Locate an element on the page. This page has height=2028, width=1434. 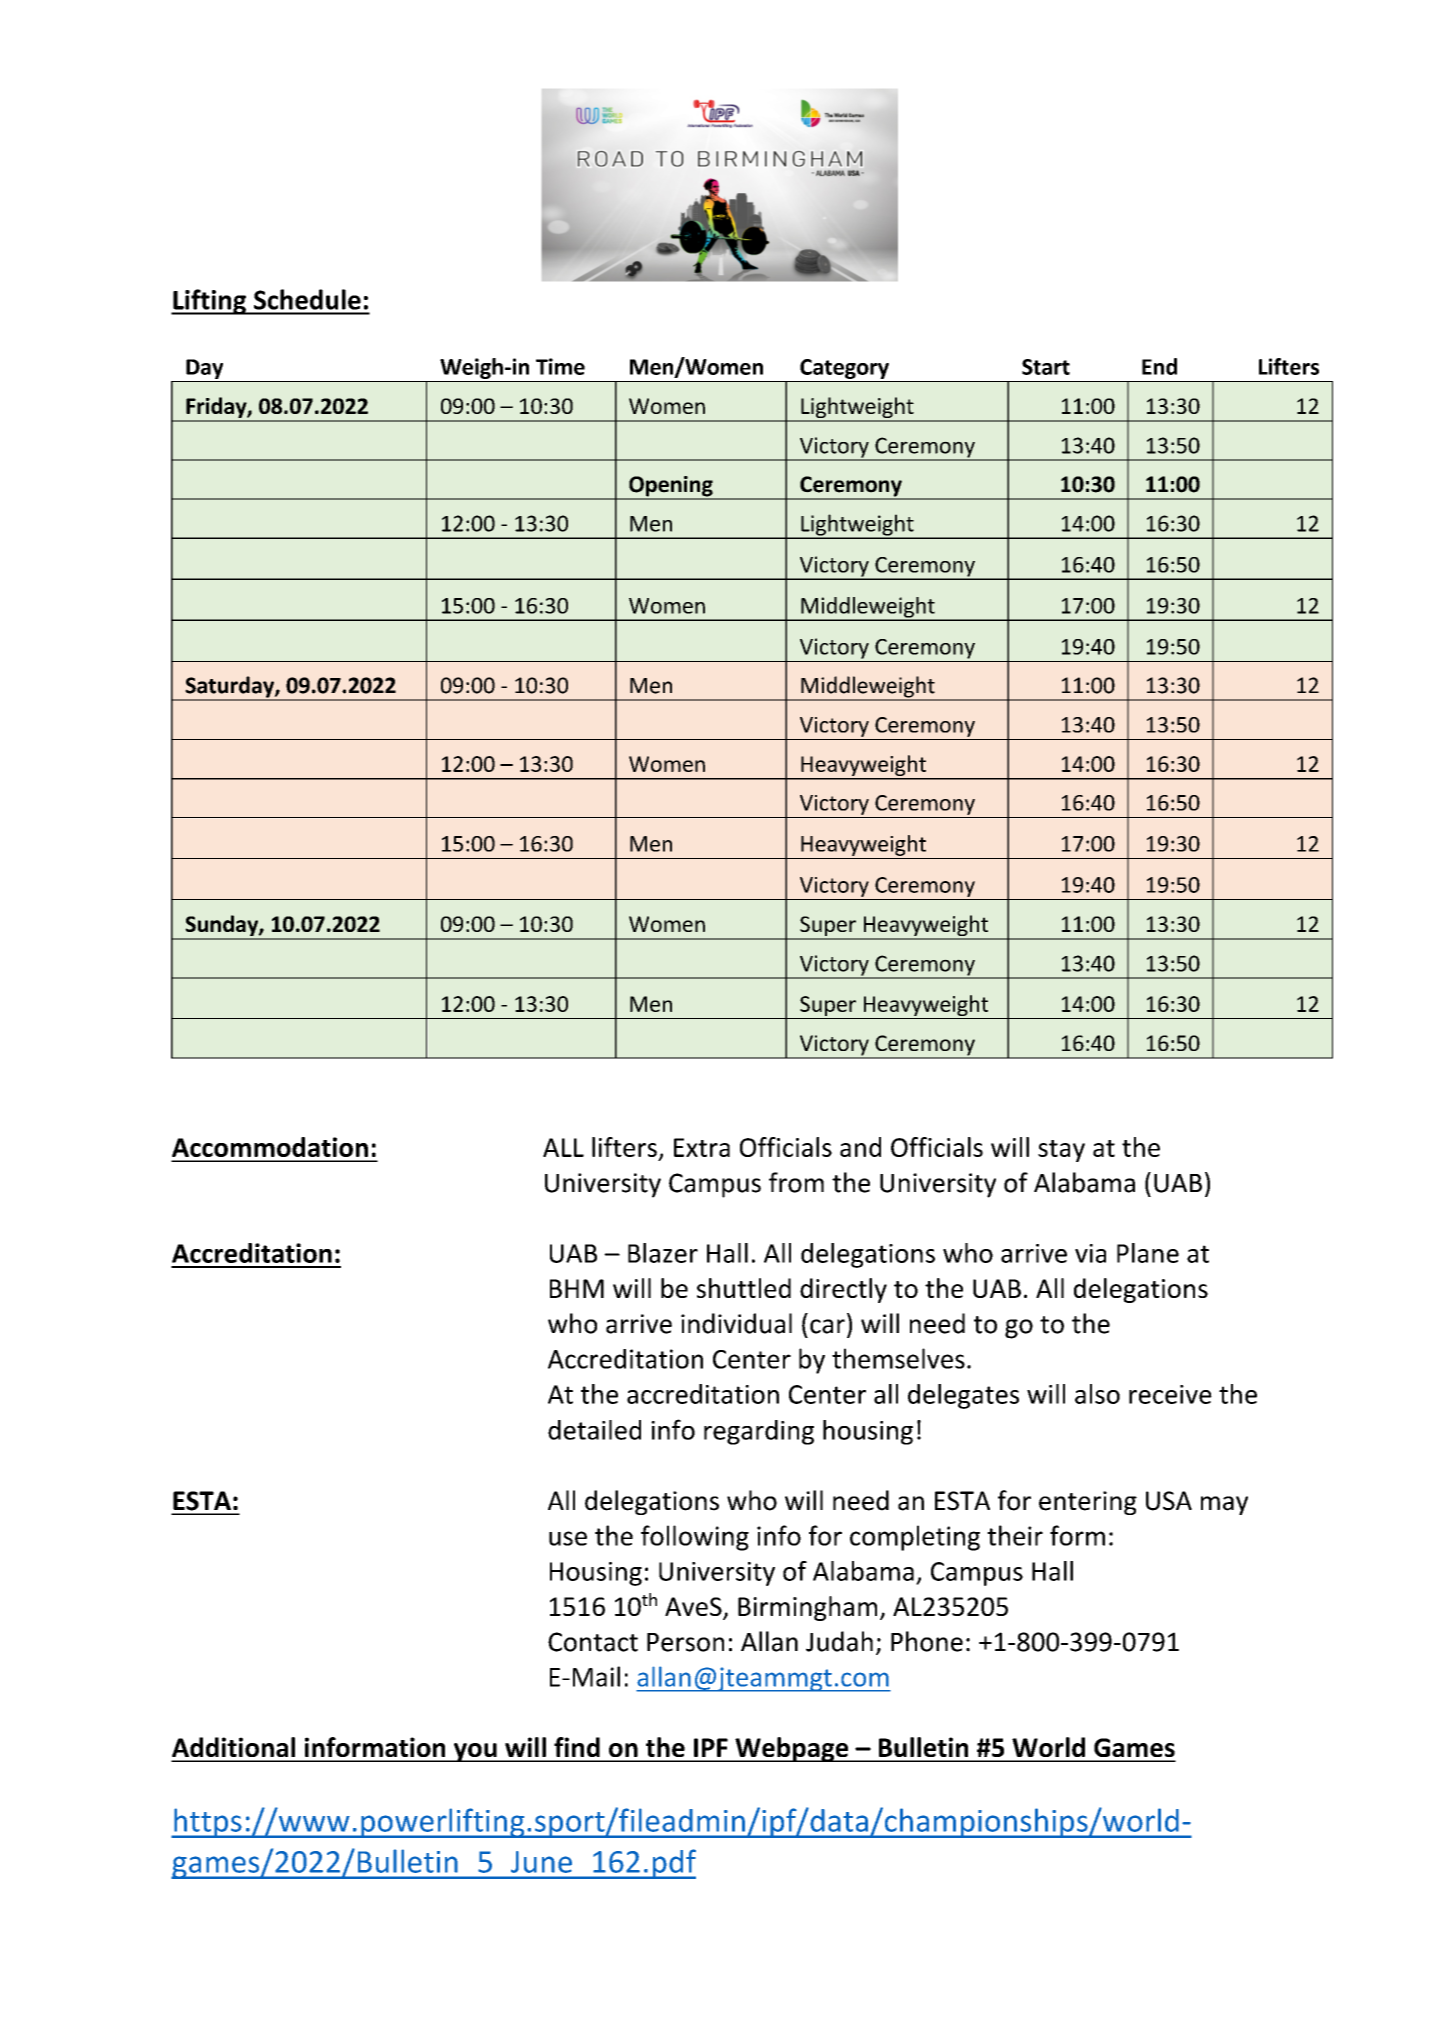
Category is located at coordinates (844, 369).
